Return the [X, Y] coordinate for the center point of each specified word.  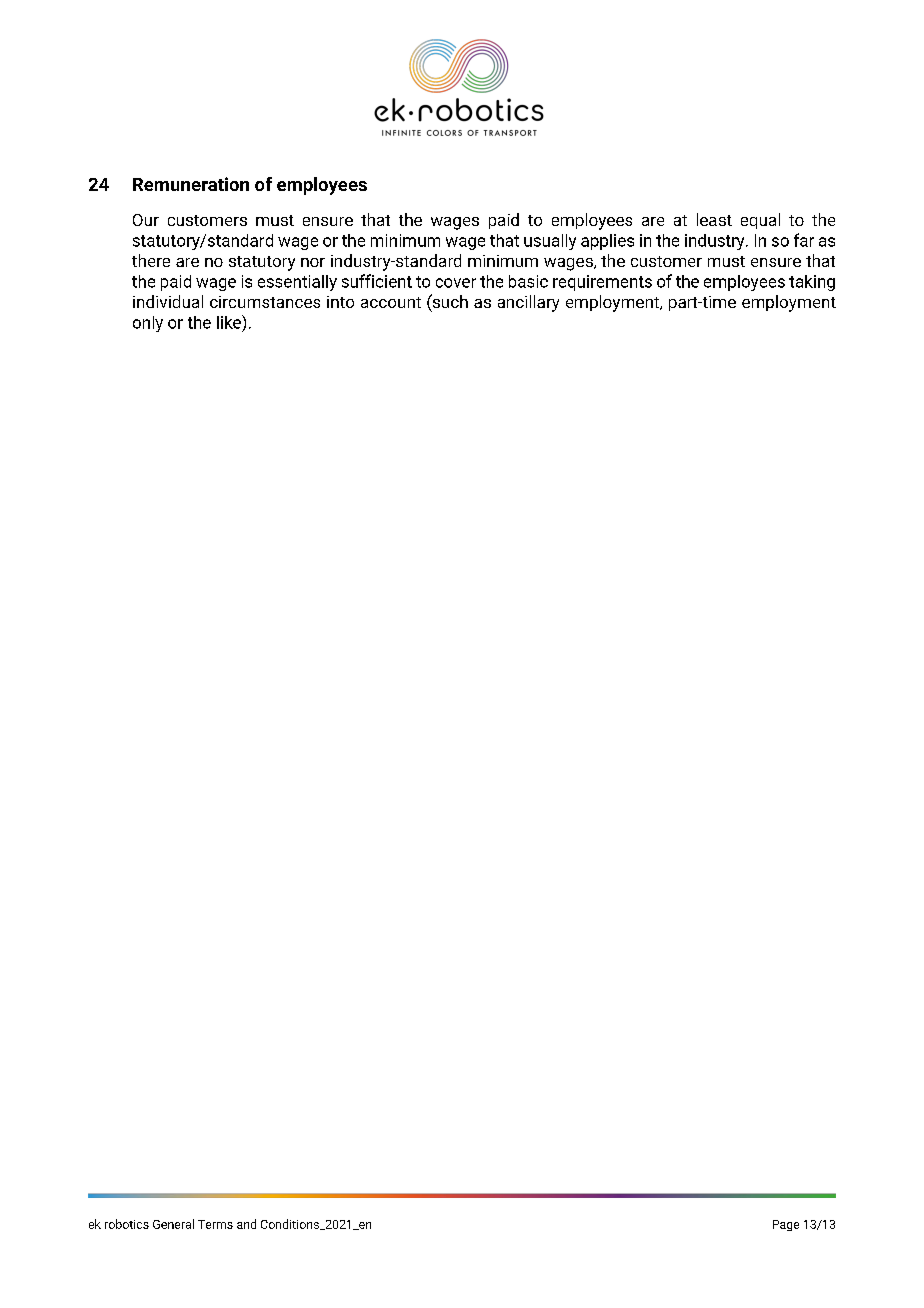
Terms [215, 1224]
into [340, 302]
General [173, 1224]
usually [550, 242]
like [230, 322]
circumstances [265, 302]
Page [786, 1225]
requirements [602, 283]
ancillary [528, 303]
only [148, 324]
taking [812, 283]
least [714, 219]
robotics [127, 1224]
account [391, 302]
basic [528, 281]
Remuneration [191, 184]
